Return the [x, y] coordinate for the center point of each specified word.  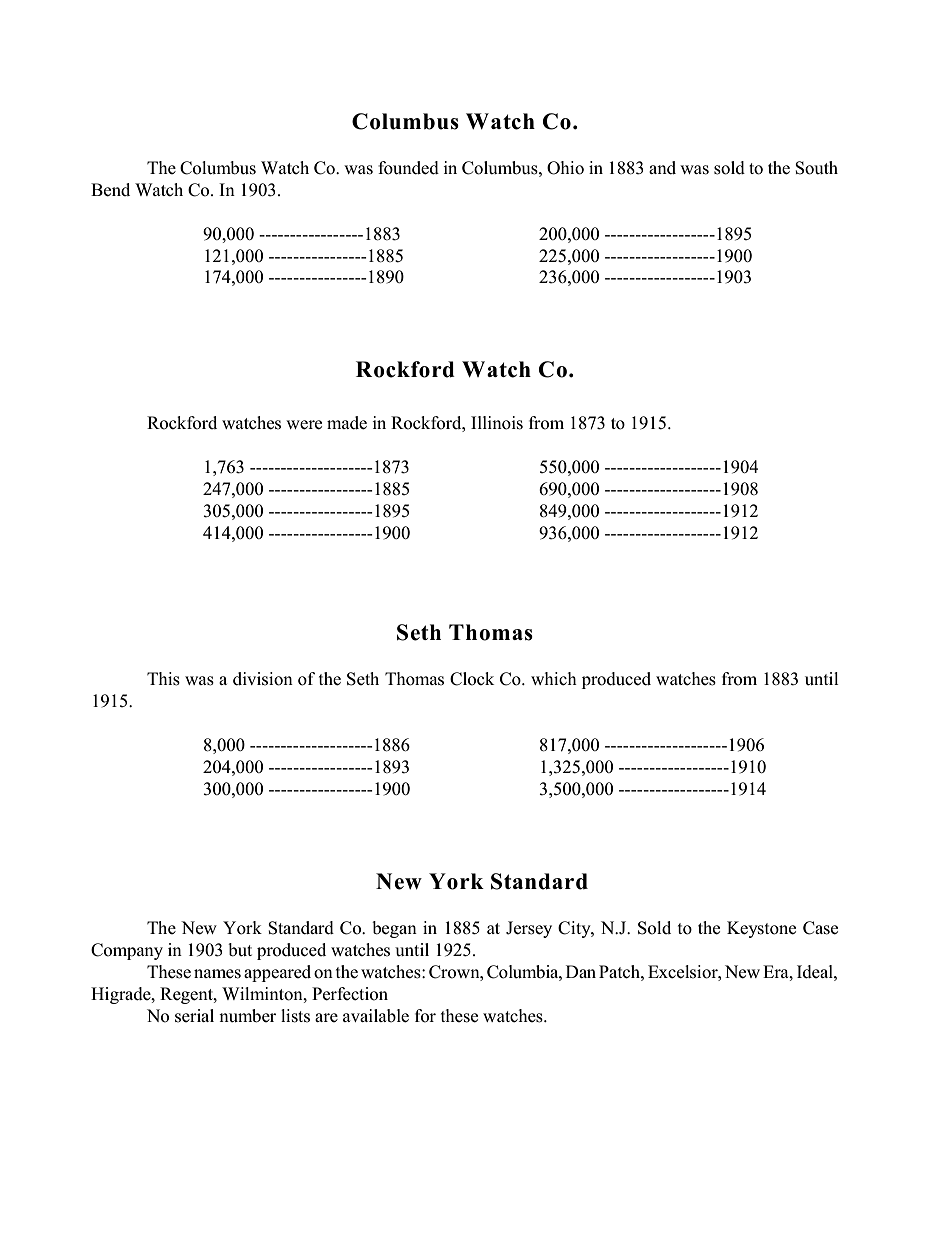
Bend [110, 190]
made [347, 423]
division [263, 679]
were [304, 425]
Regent [187, 995]
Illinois [497, 423]
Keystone [761, 929]
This [163, 679]
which [554, 679]
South [816, 168]
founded [408, 168]
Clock [472, 679]
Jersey [529, 929]
